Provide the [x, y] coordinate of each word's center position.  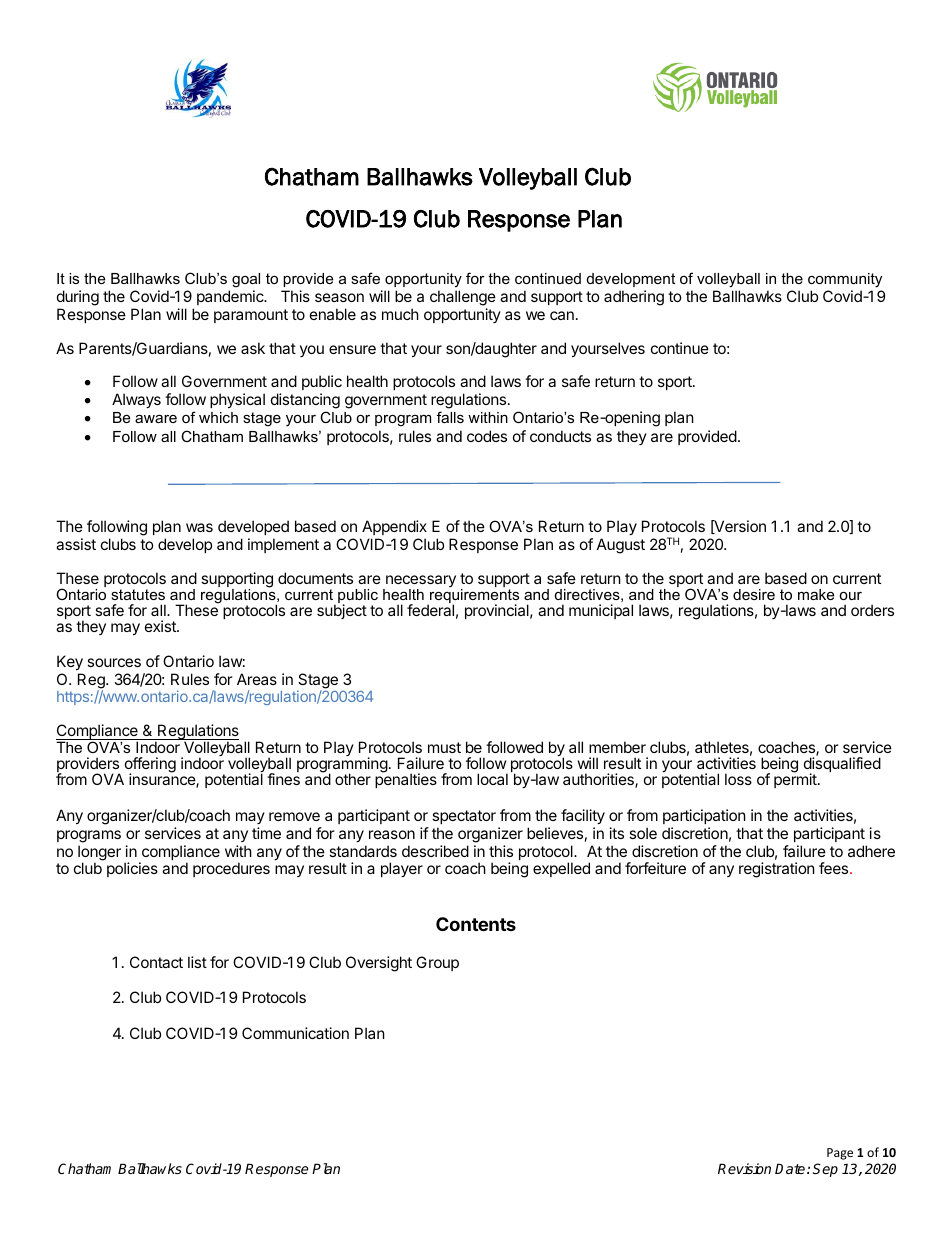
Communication [295, 1033]
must [444, 747]
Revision [744, 1168]
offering [150, 766]
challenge [463, 298]
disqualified [842, 766]
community [845, 280]
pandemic [231, 297]
